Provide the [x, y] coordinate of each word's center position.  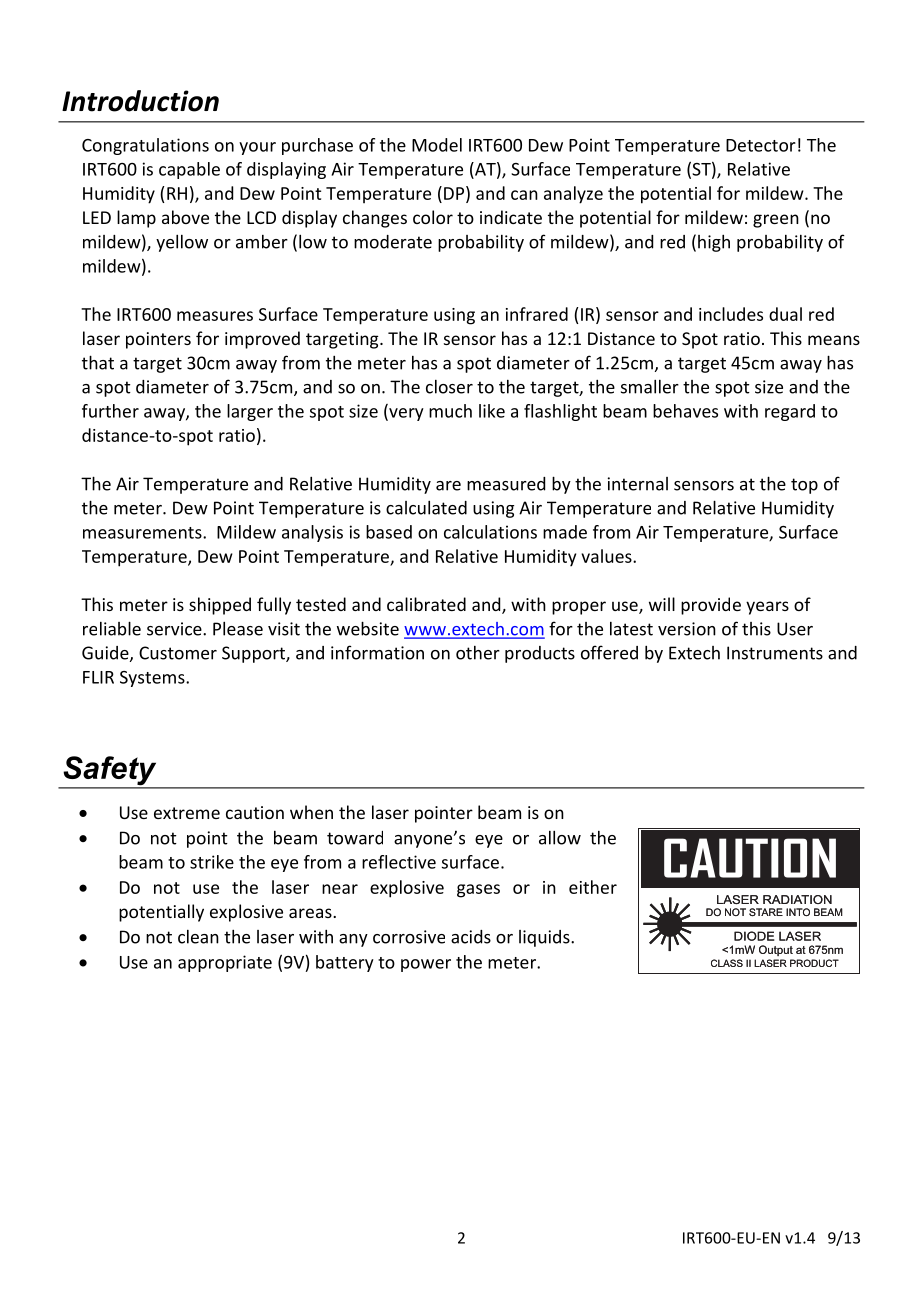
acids [471, 937]
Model [437, 145]
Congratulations [145, 146]
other [478, 653]
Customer [178, 653]
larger [250, 412]
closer [449, 387]
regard [790, 412]
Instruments [775, 653]
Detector [761, 145]
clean [198, 937]
